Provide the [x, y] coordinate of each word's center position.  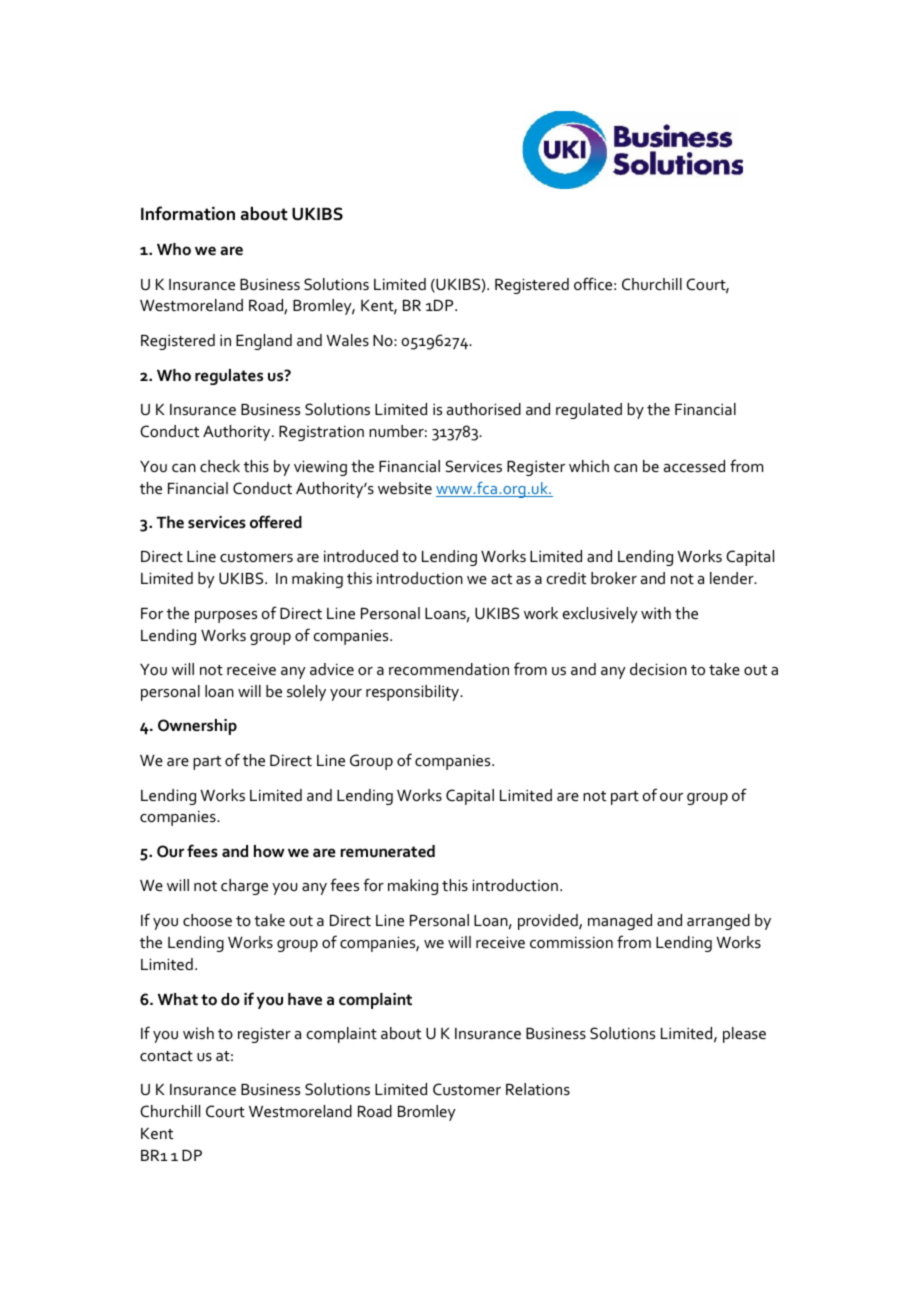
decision [658, 669]
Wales [347, 340]
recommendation [449, 669]
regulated [589, 411]
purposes [226, 617]
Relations [538, 1089]
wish [198, 1033]
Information [188, 213]
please [744, 1035]
